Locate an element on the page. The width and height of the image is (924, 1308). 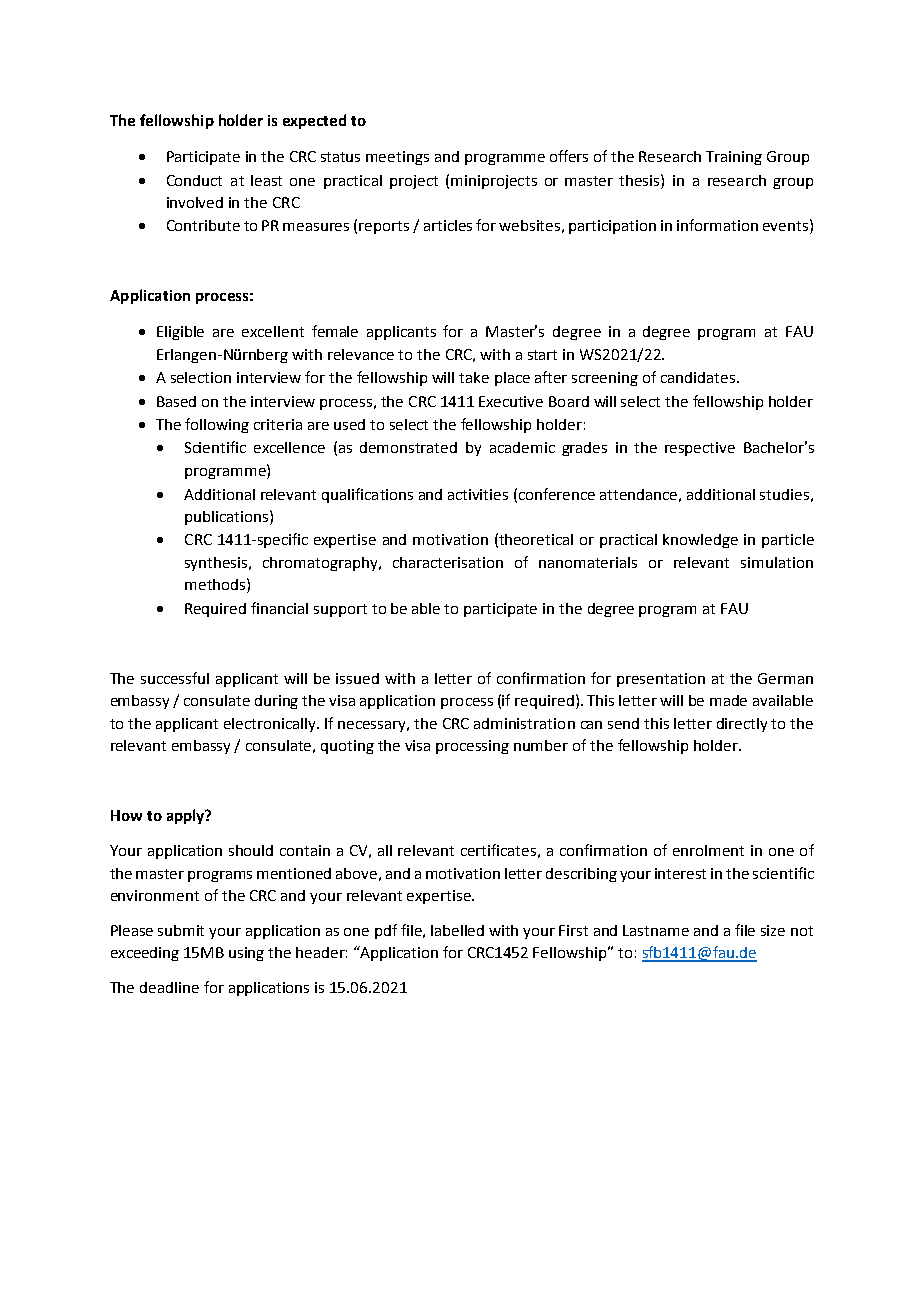
meetings is located at coordinates (397, 158).
